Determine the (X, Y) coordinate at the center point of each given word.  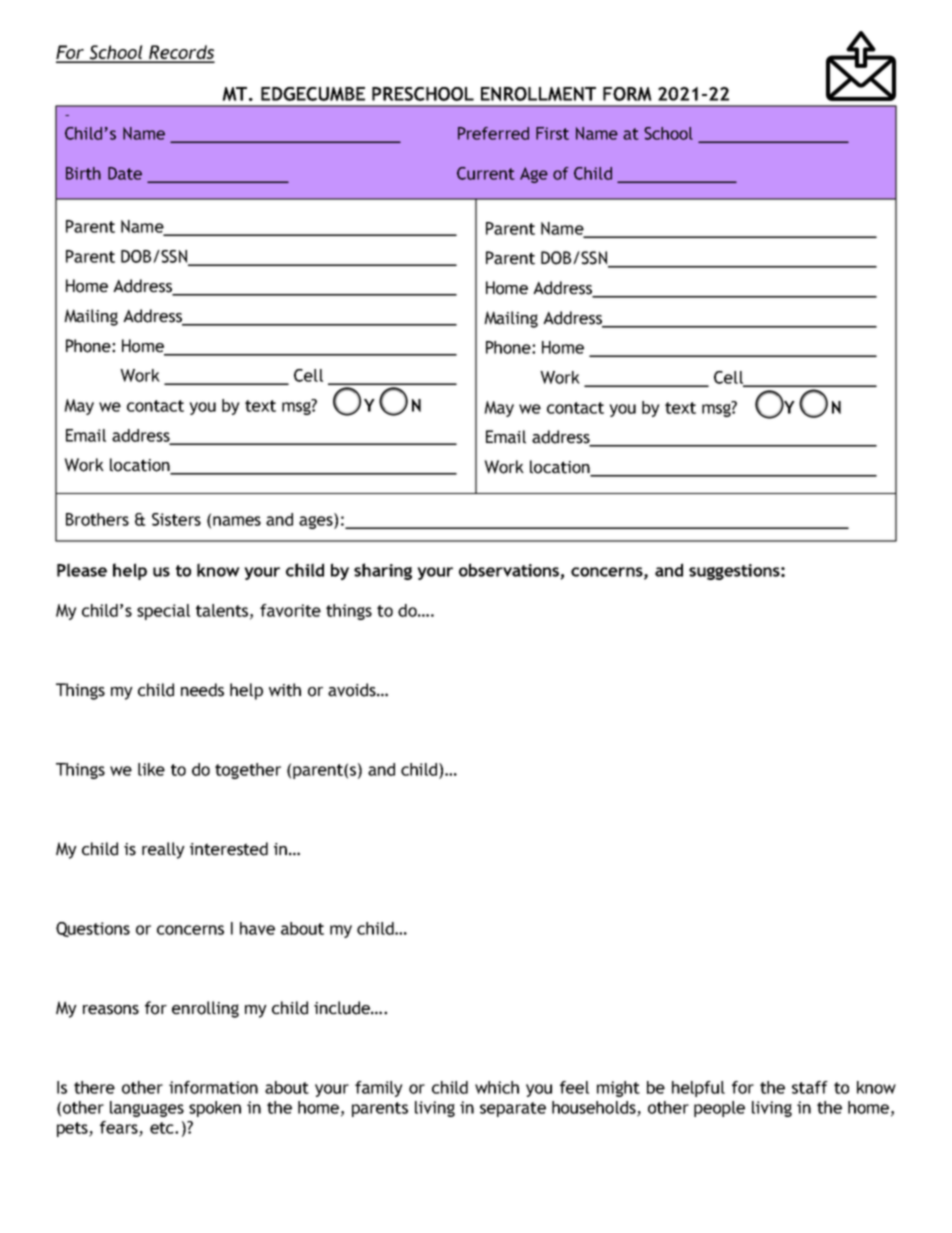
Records (181, 53)
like (151, 769)
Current (486, 173)
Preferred (493, 133)
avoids (353, 690)
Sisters (176, 519)
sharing (383, 571)
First (552, 133)
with (285, 690)
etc (163, 1128)
